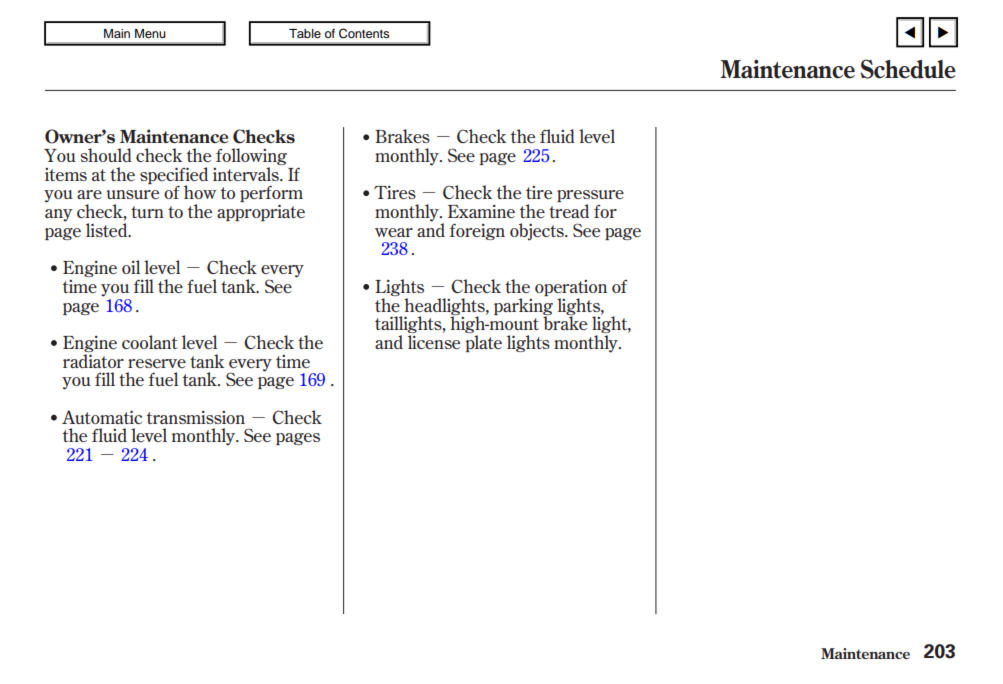 Image resolution: width=1003 pixels, height=684 pixels. I want to click on tread, so click(569, 211).
